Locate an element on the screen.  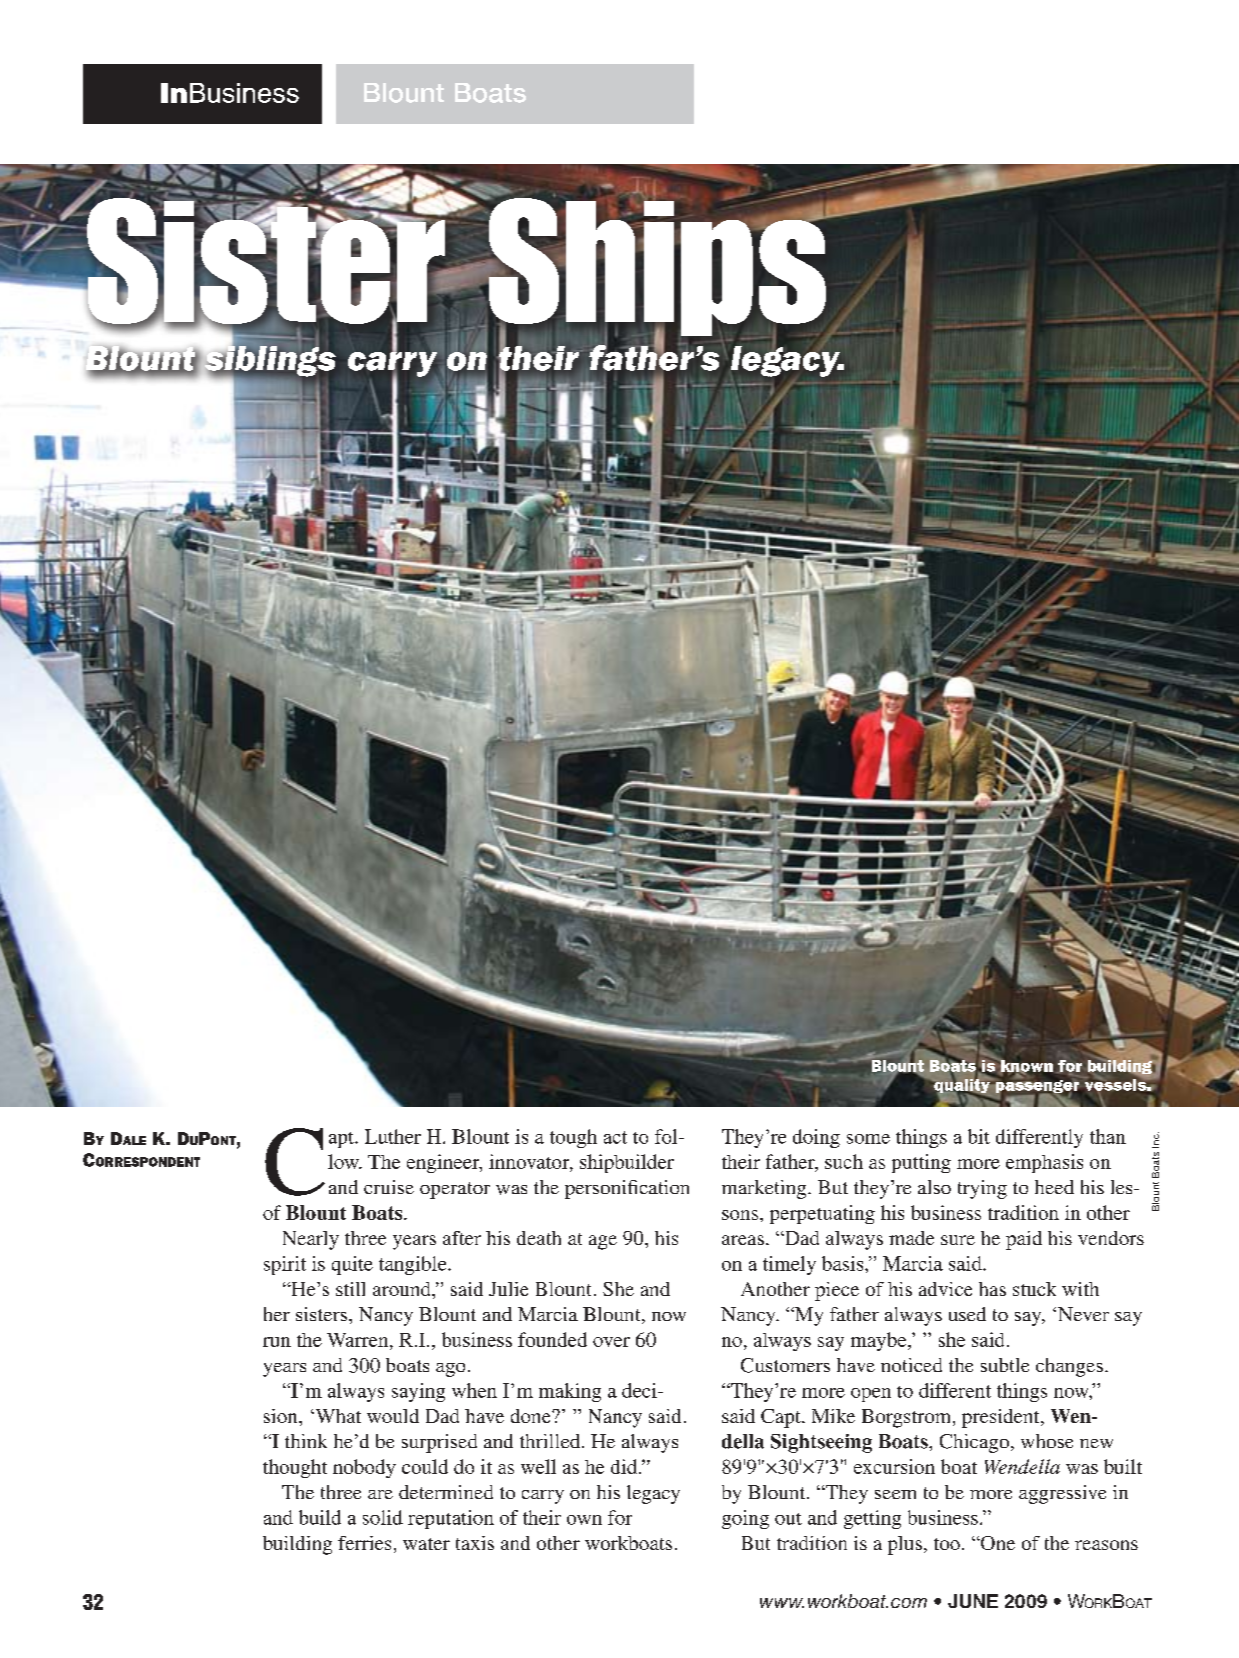
act is located at coordinates (615, 1137).
